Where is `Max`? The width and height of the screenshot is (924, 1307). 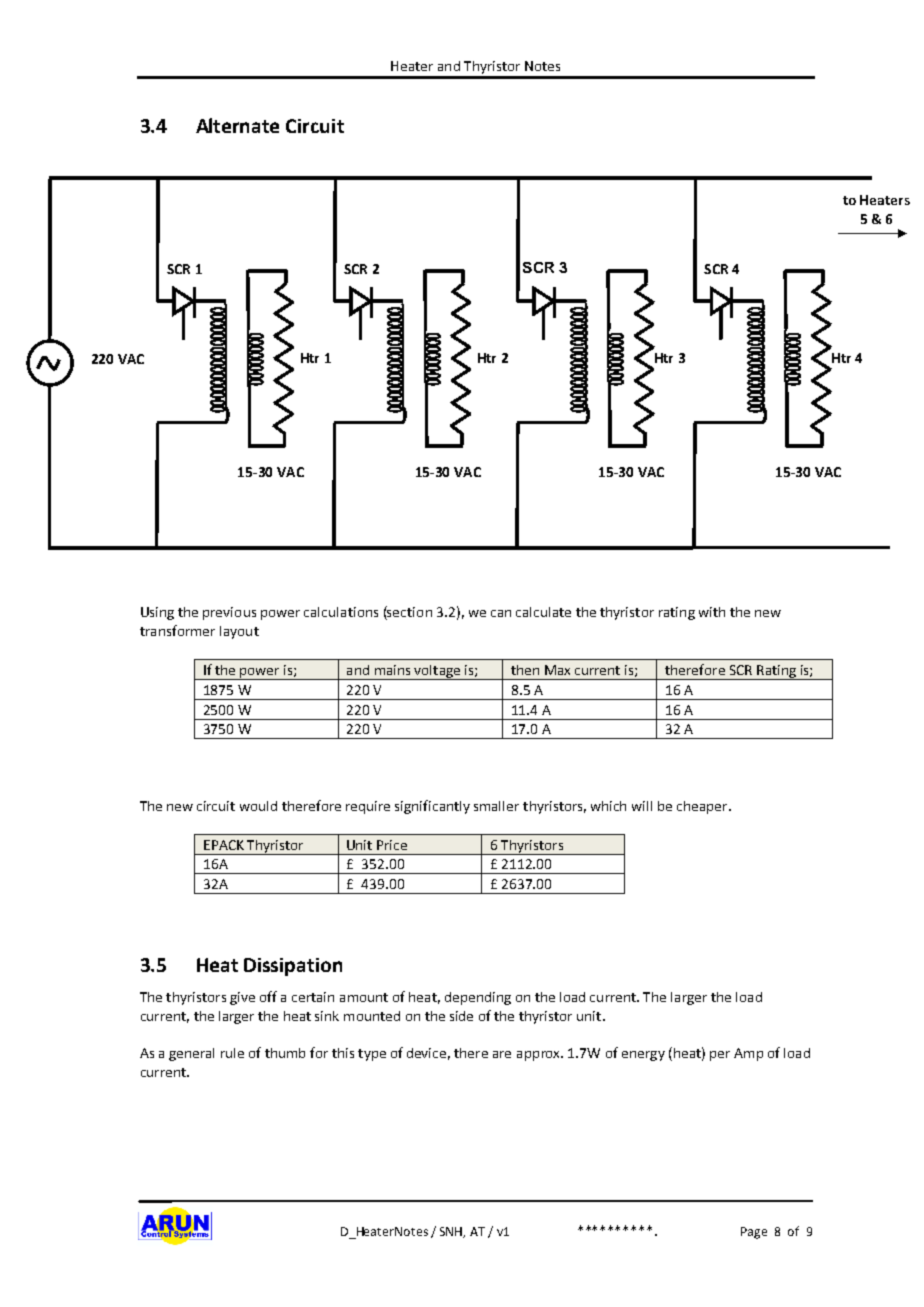
Max is located at coordinates (557, 670).
